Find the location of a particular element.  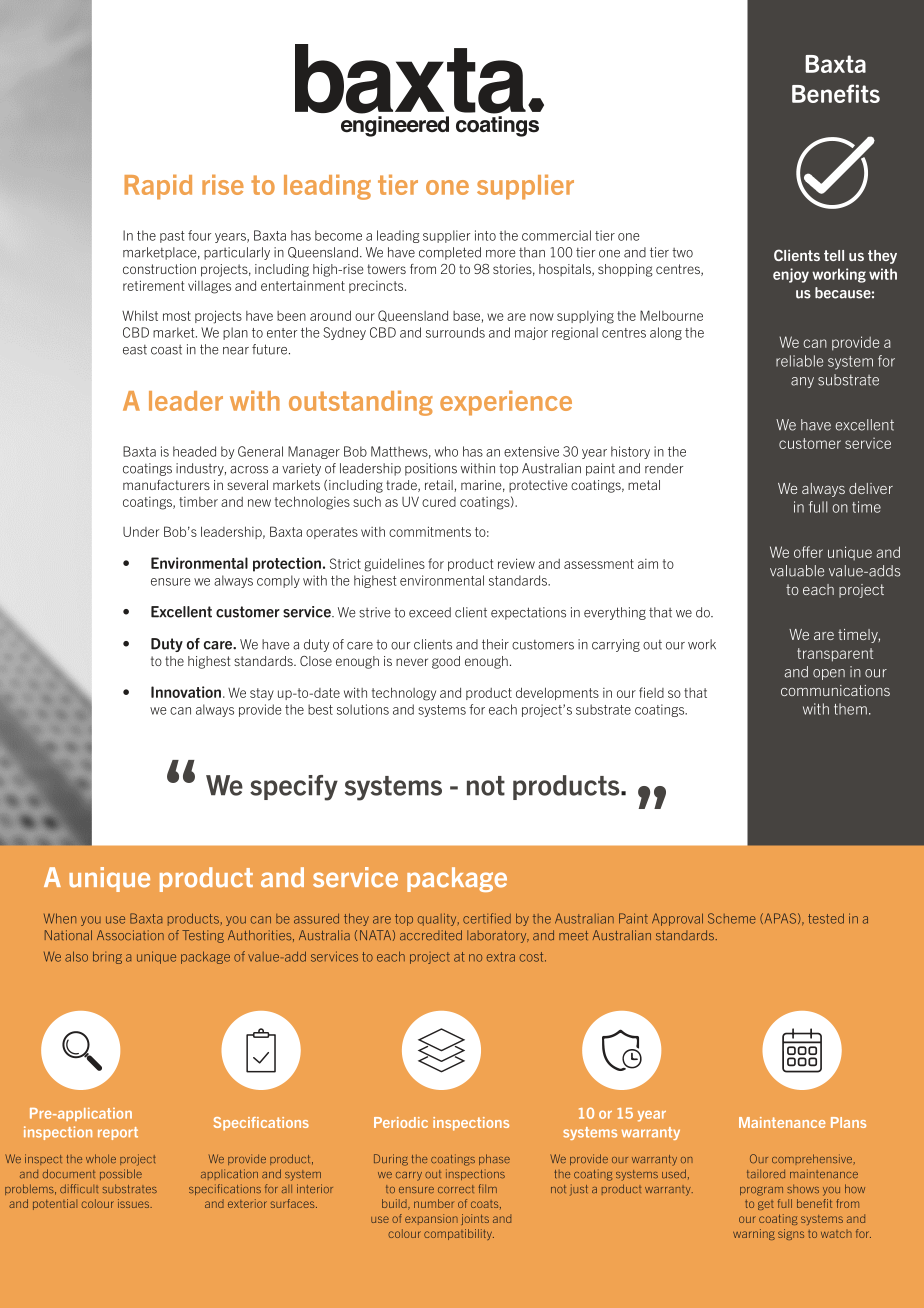

tell is located at coordinates (834, 255).
